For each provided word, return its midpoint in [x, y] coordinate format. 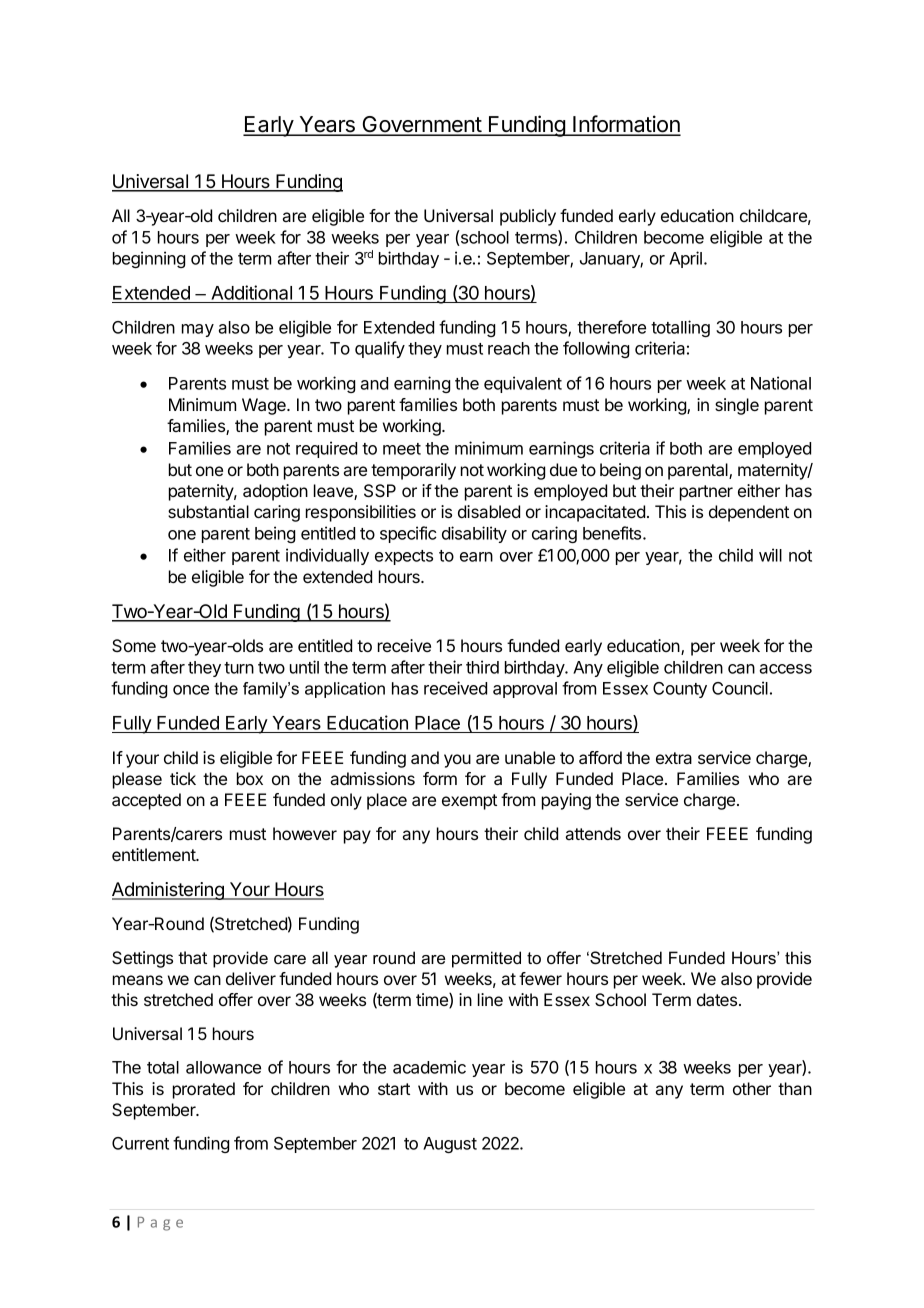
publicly [528, 217]
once [191, 690]
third [482, 667]
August [450, 1145]
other [752, 1088]
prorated [204, 1090]
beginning [149, 259]
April [687, 259]
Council [740, 688]
